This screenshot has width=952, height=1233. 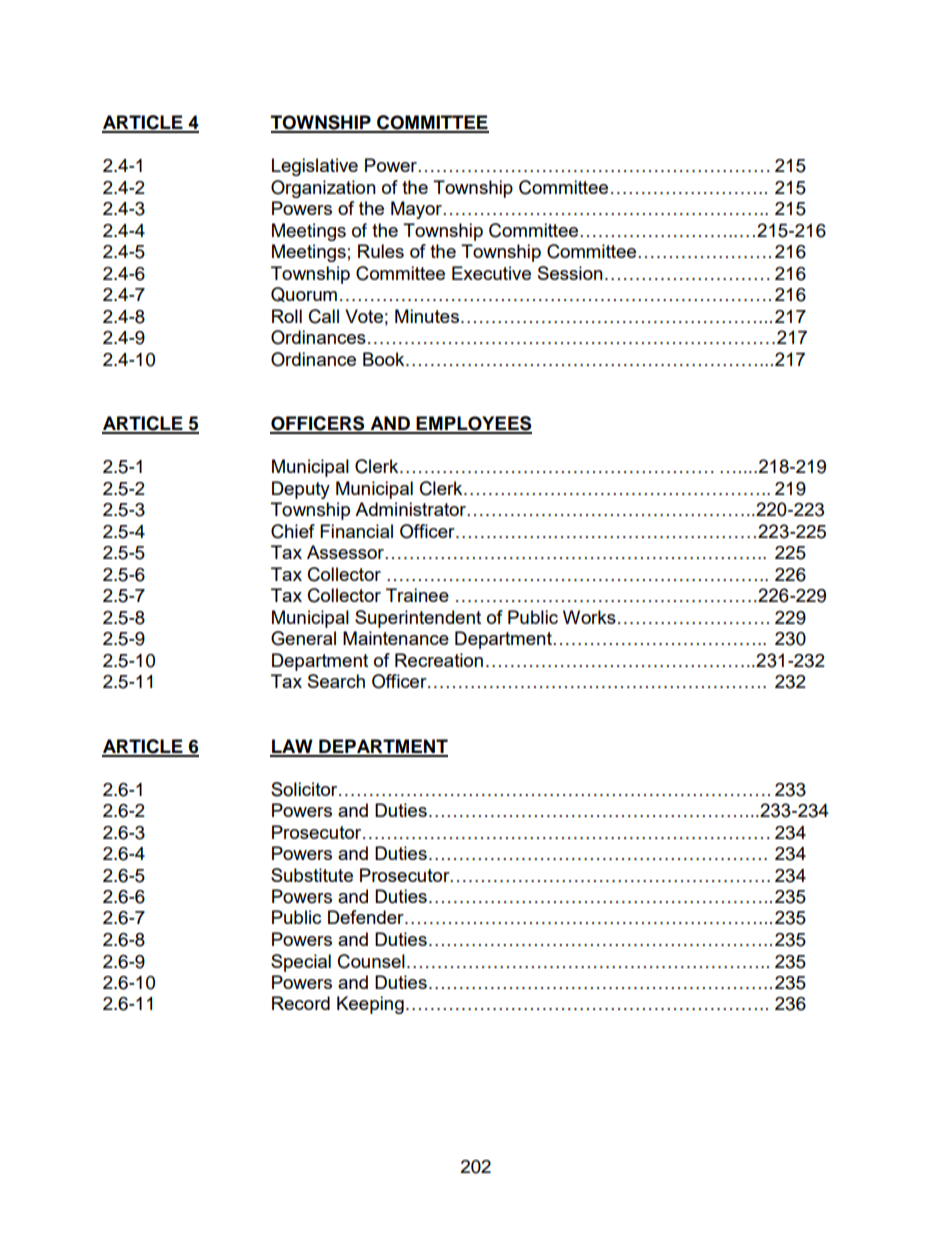 What do you see at coordinates (370, 1005) in the screenshot?
I see `Keeping` at bounding box center [370, 1005].
